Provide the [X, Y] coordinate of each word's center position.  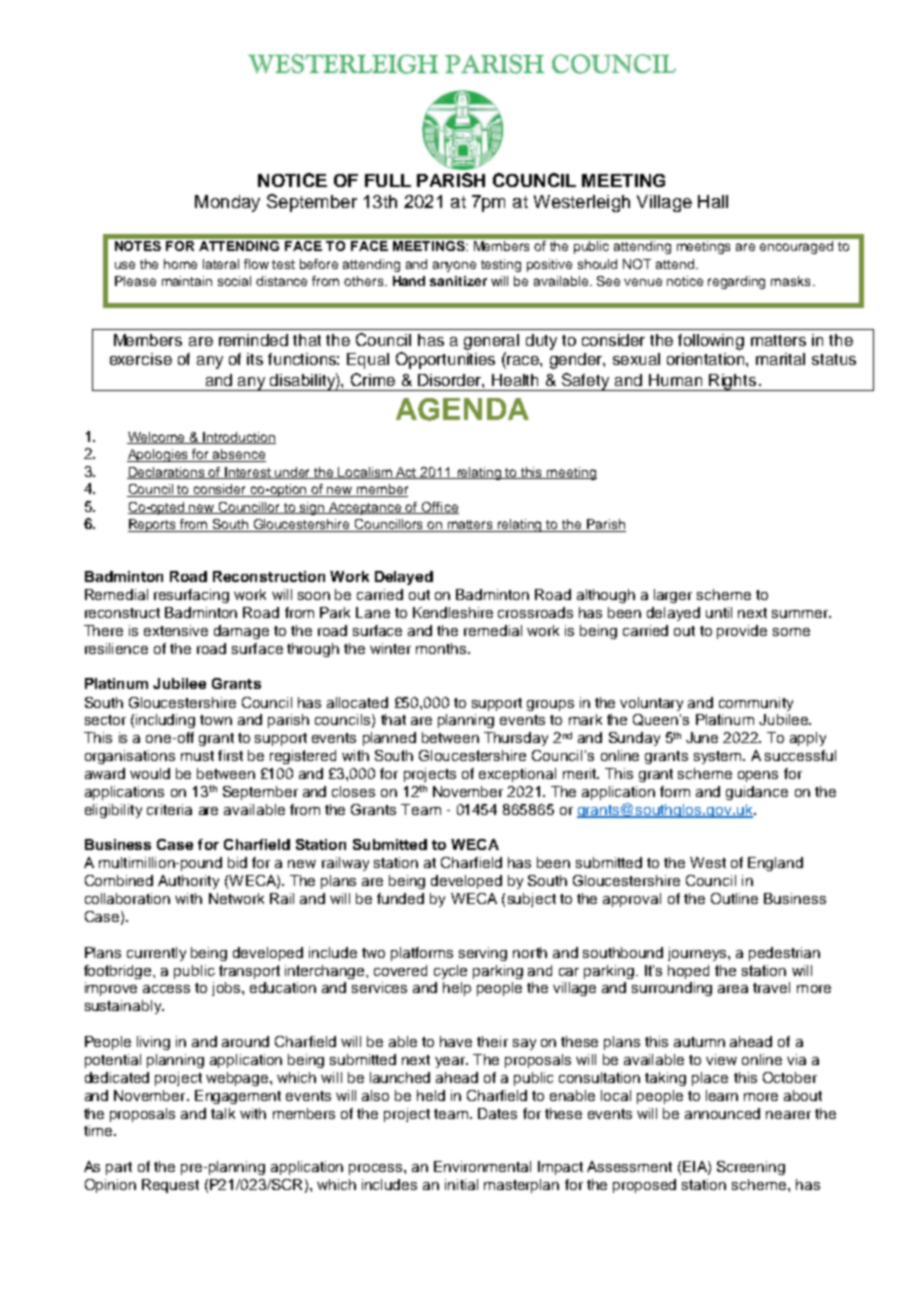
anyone [454, 266]
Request [170, 1186]
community [756, 704]
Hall [713, 201]
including [165, 721]
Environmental [482, 1166]
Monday [227, 203]
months [442, 648]
